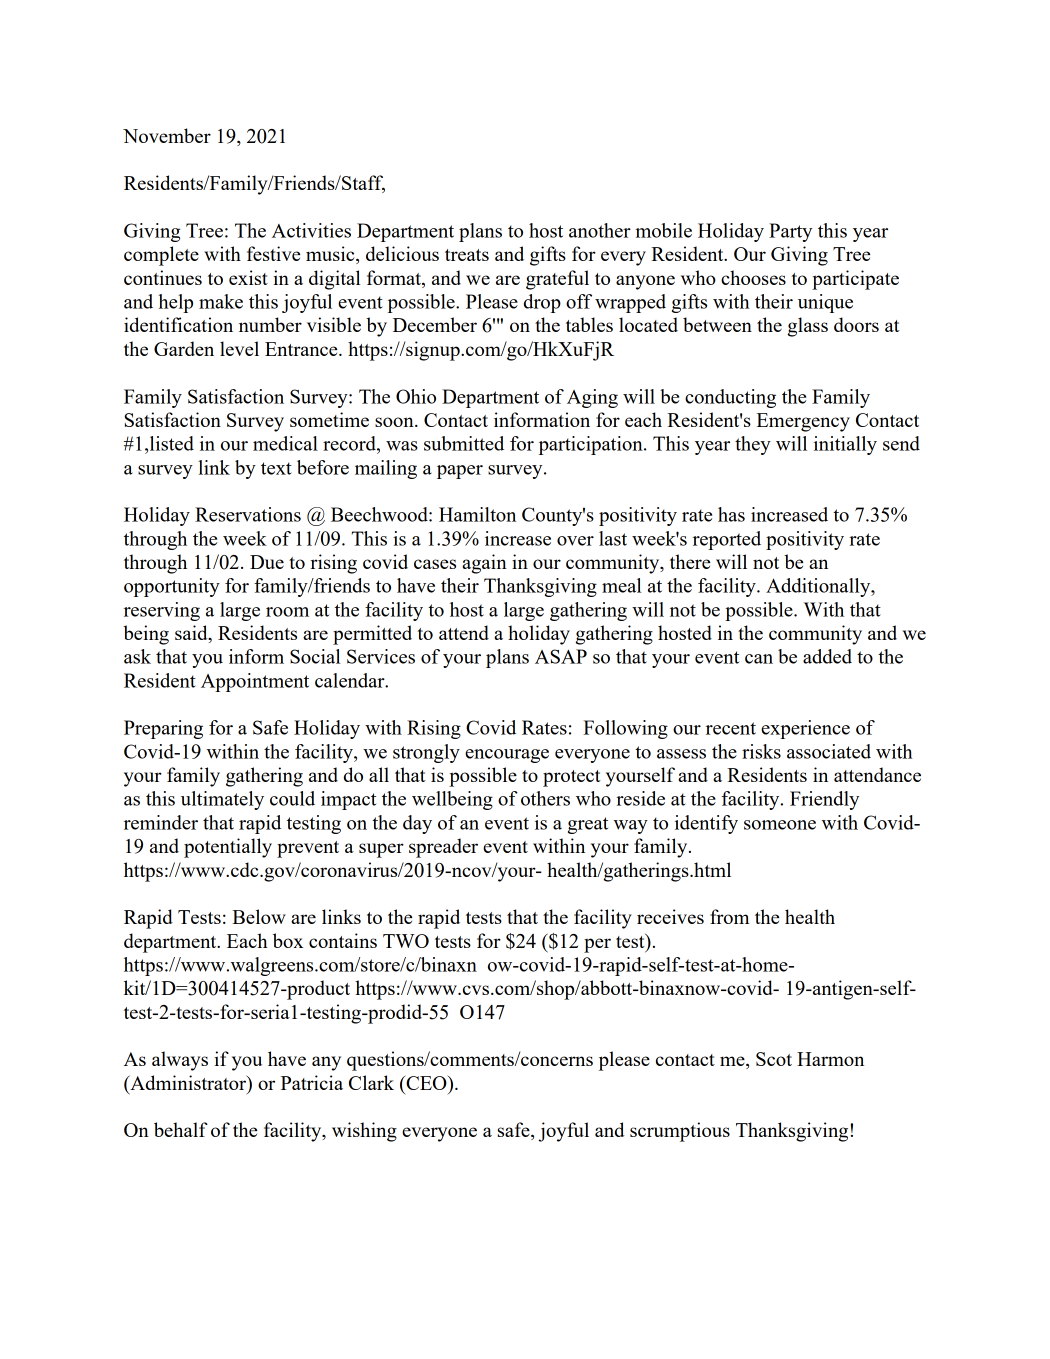 The image size is (1050, 1359). I want to click on ASAP, so click(561, 656).
